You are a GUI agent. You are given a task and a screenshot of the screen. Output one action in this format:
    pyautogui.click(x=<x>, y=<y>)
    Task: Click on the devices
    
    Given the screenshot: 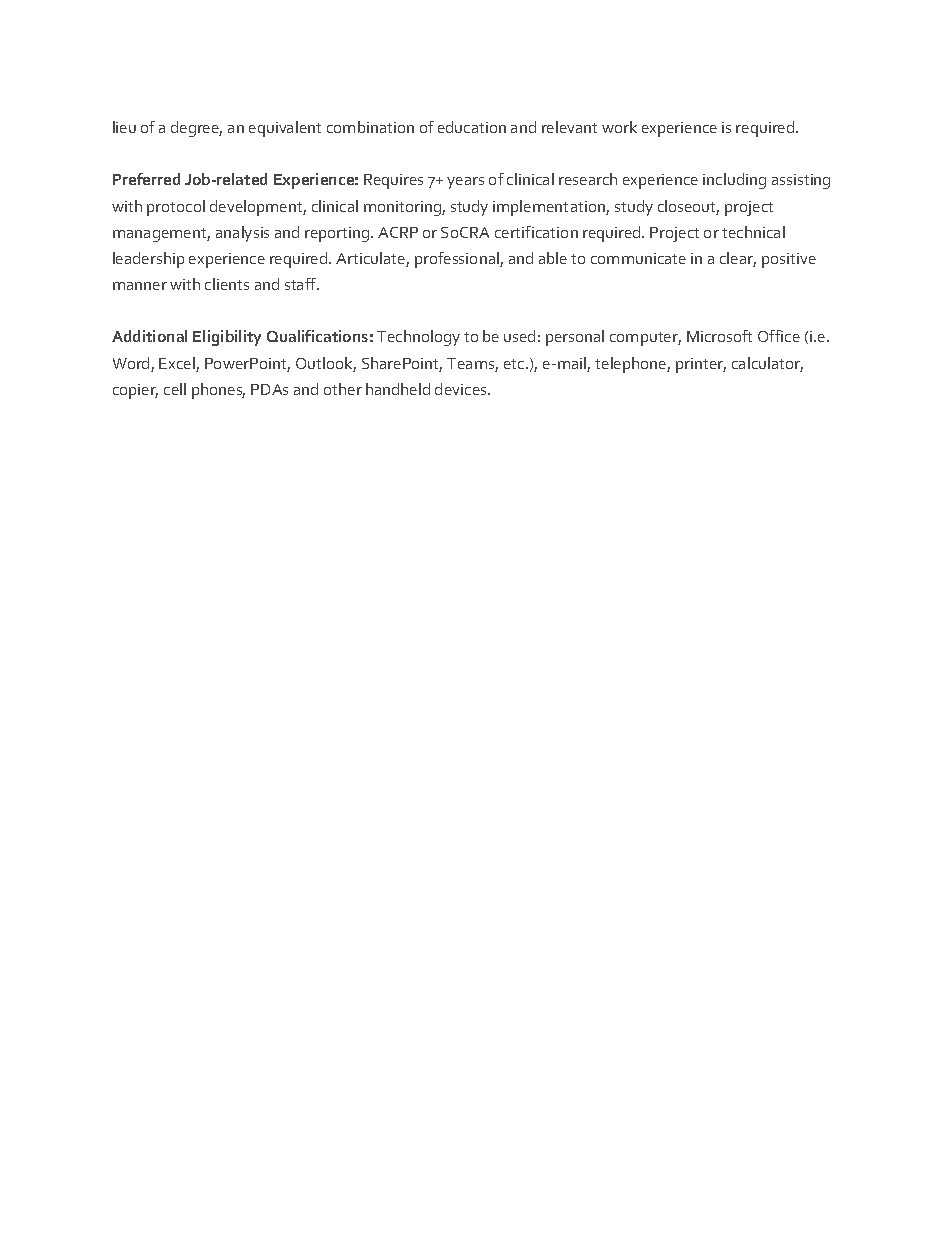 What is the action you would take?
    pyautogui.click(x=462, y=389)
